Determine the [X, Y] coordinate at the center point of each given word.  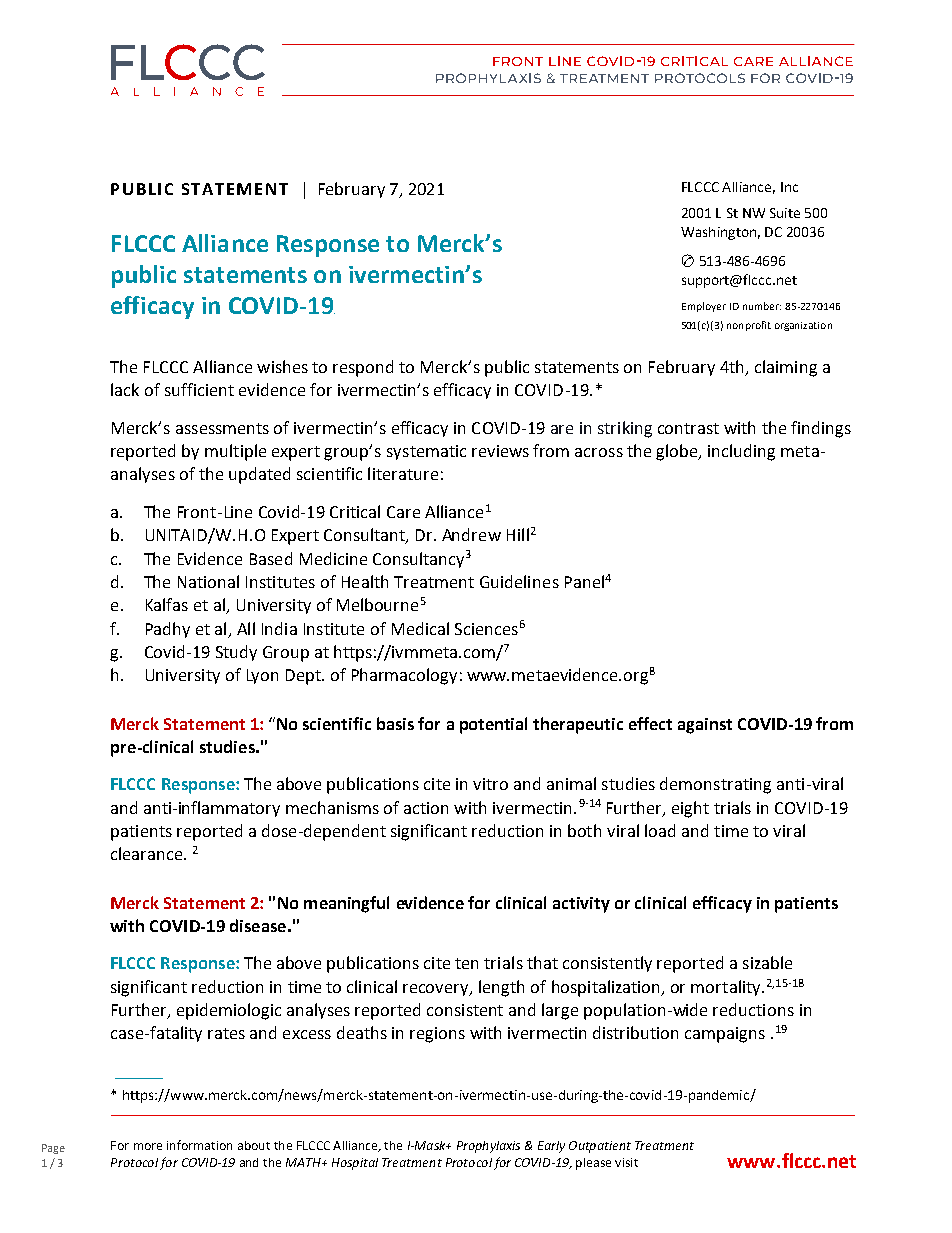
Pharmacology [404, 676]
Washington [718, 233]
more [148, 1146]
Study [236, 653]
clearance [148, 853]
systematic [426, 452]
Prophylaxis [488, 1147]
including [741, 452]
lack [125, 389]
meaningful [346, 904]
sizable [767, 962]
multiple [235, 452]
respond [363, 368]
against [705, 726]
